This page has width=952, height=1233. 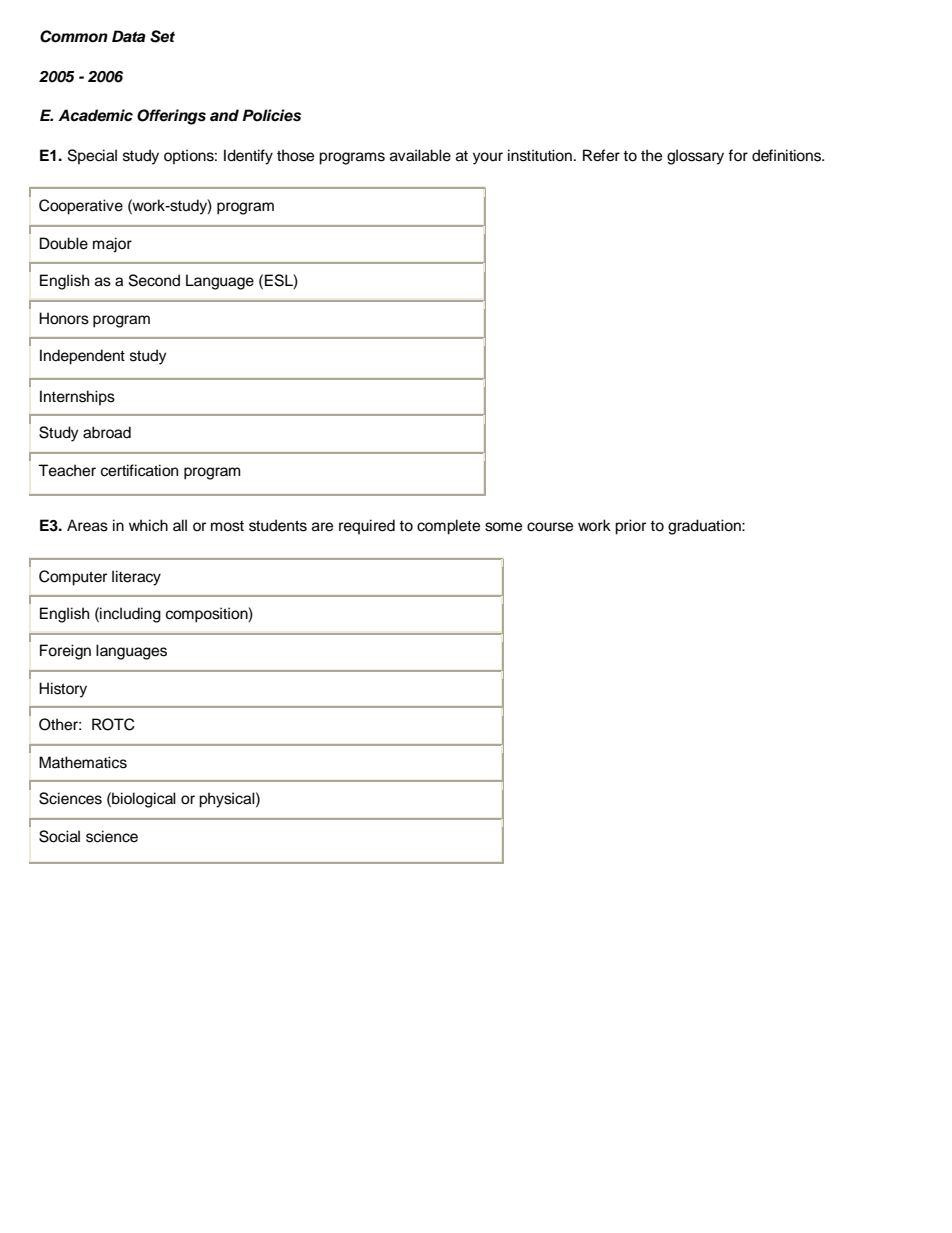 What do you see at coordinates (367, 527) in the page?
I see `required` at bounding box center [367, 527].
